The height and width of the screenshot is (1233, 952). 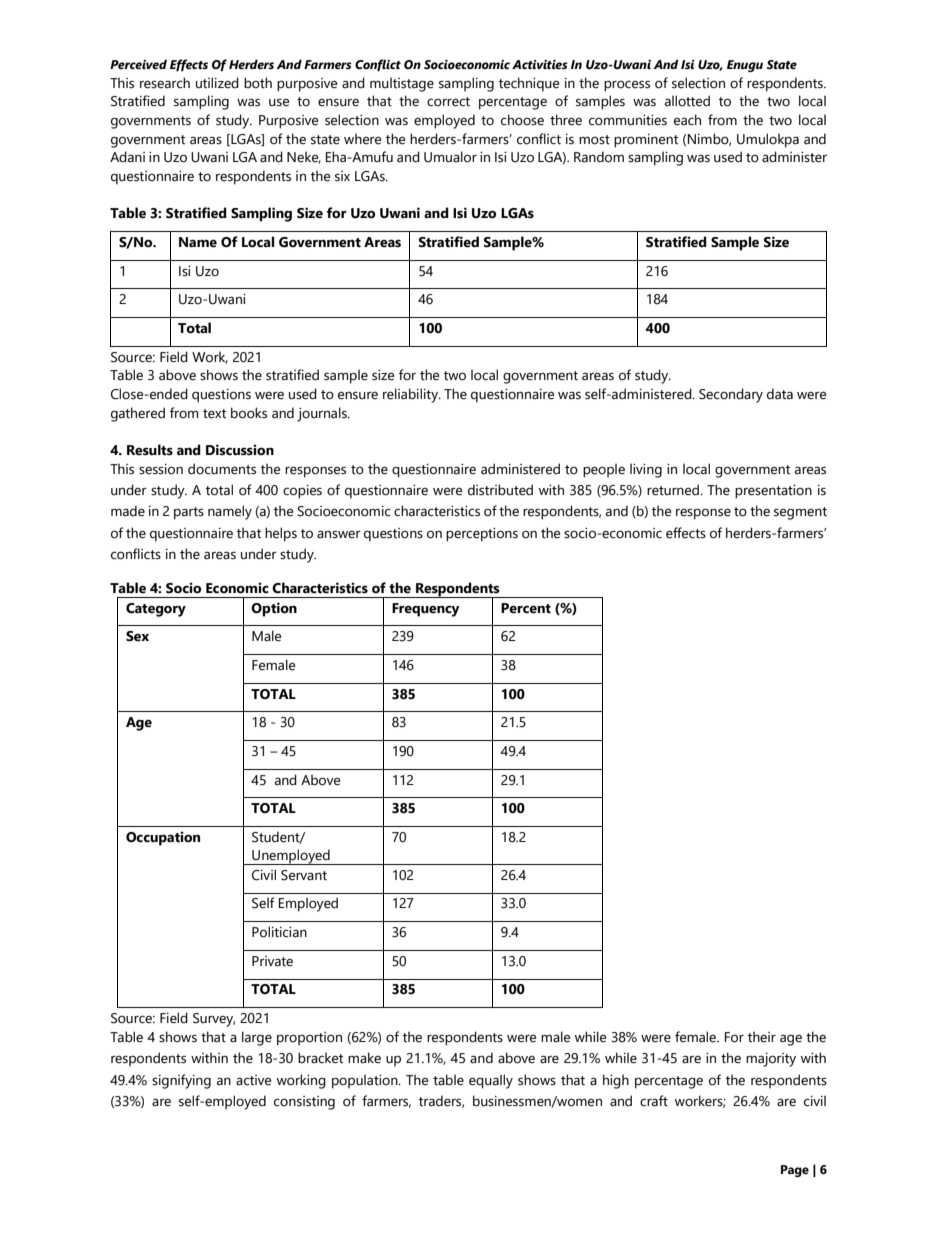 What do you see at coordinates (304, 875) in the screenshot?
I see `Servant` at bounding box center [304, 875].
